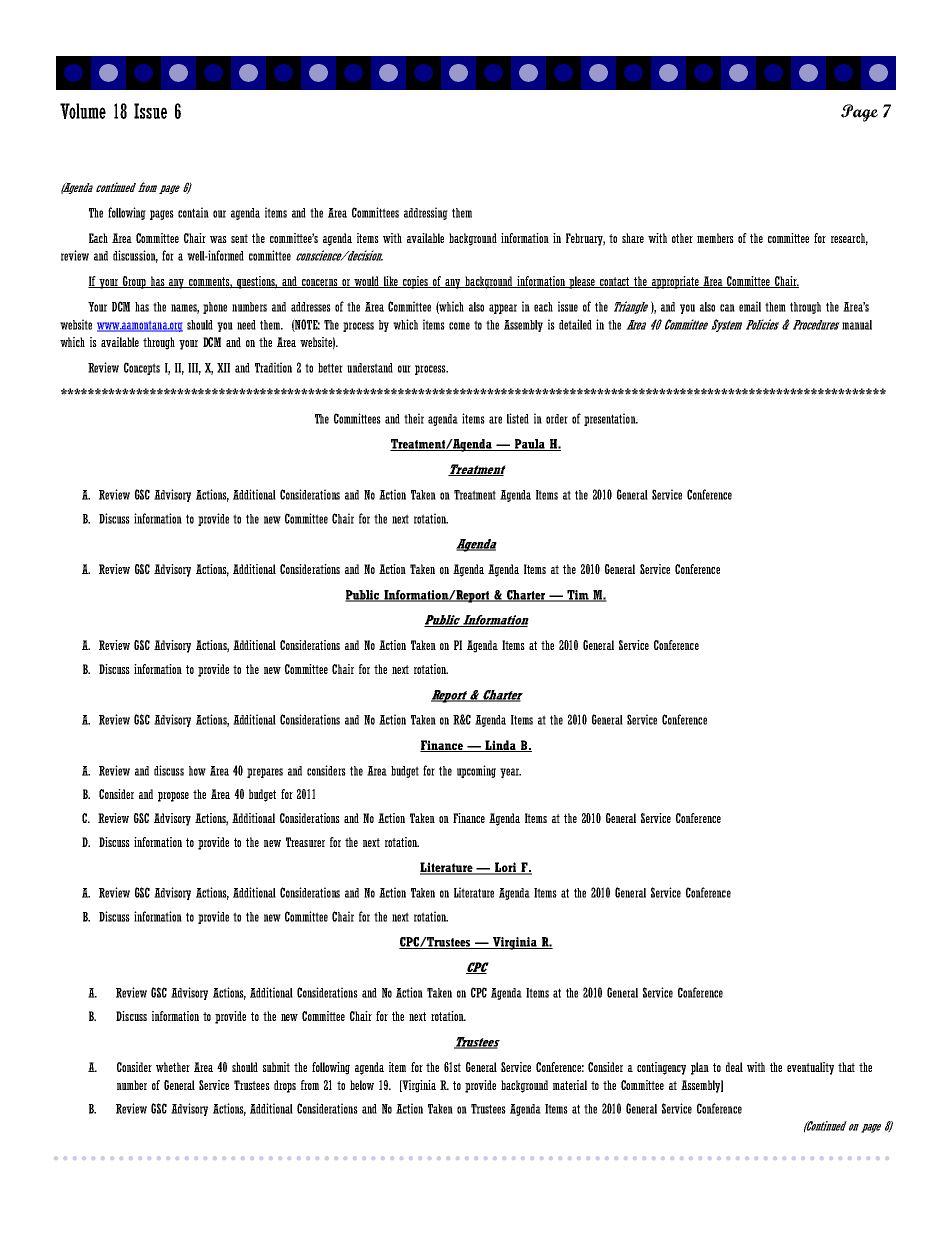 The height and width of the page is (1233, 952). I want to click on Volume, so click(83, 111).
